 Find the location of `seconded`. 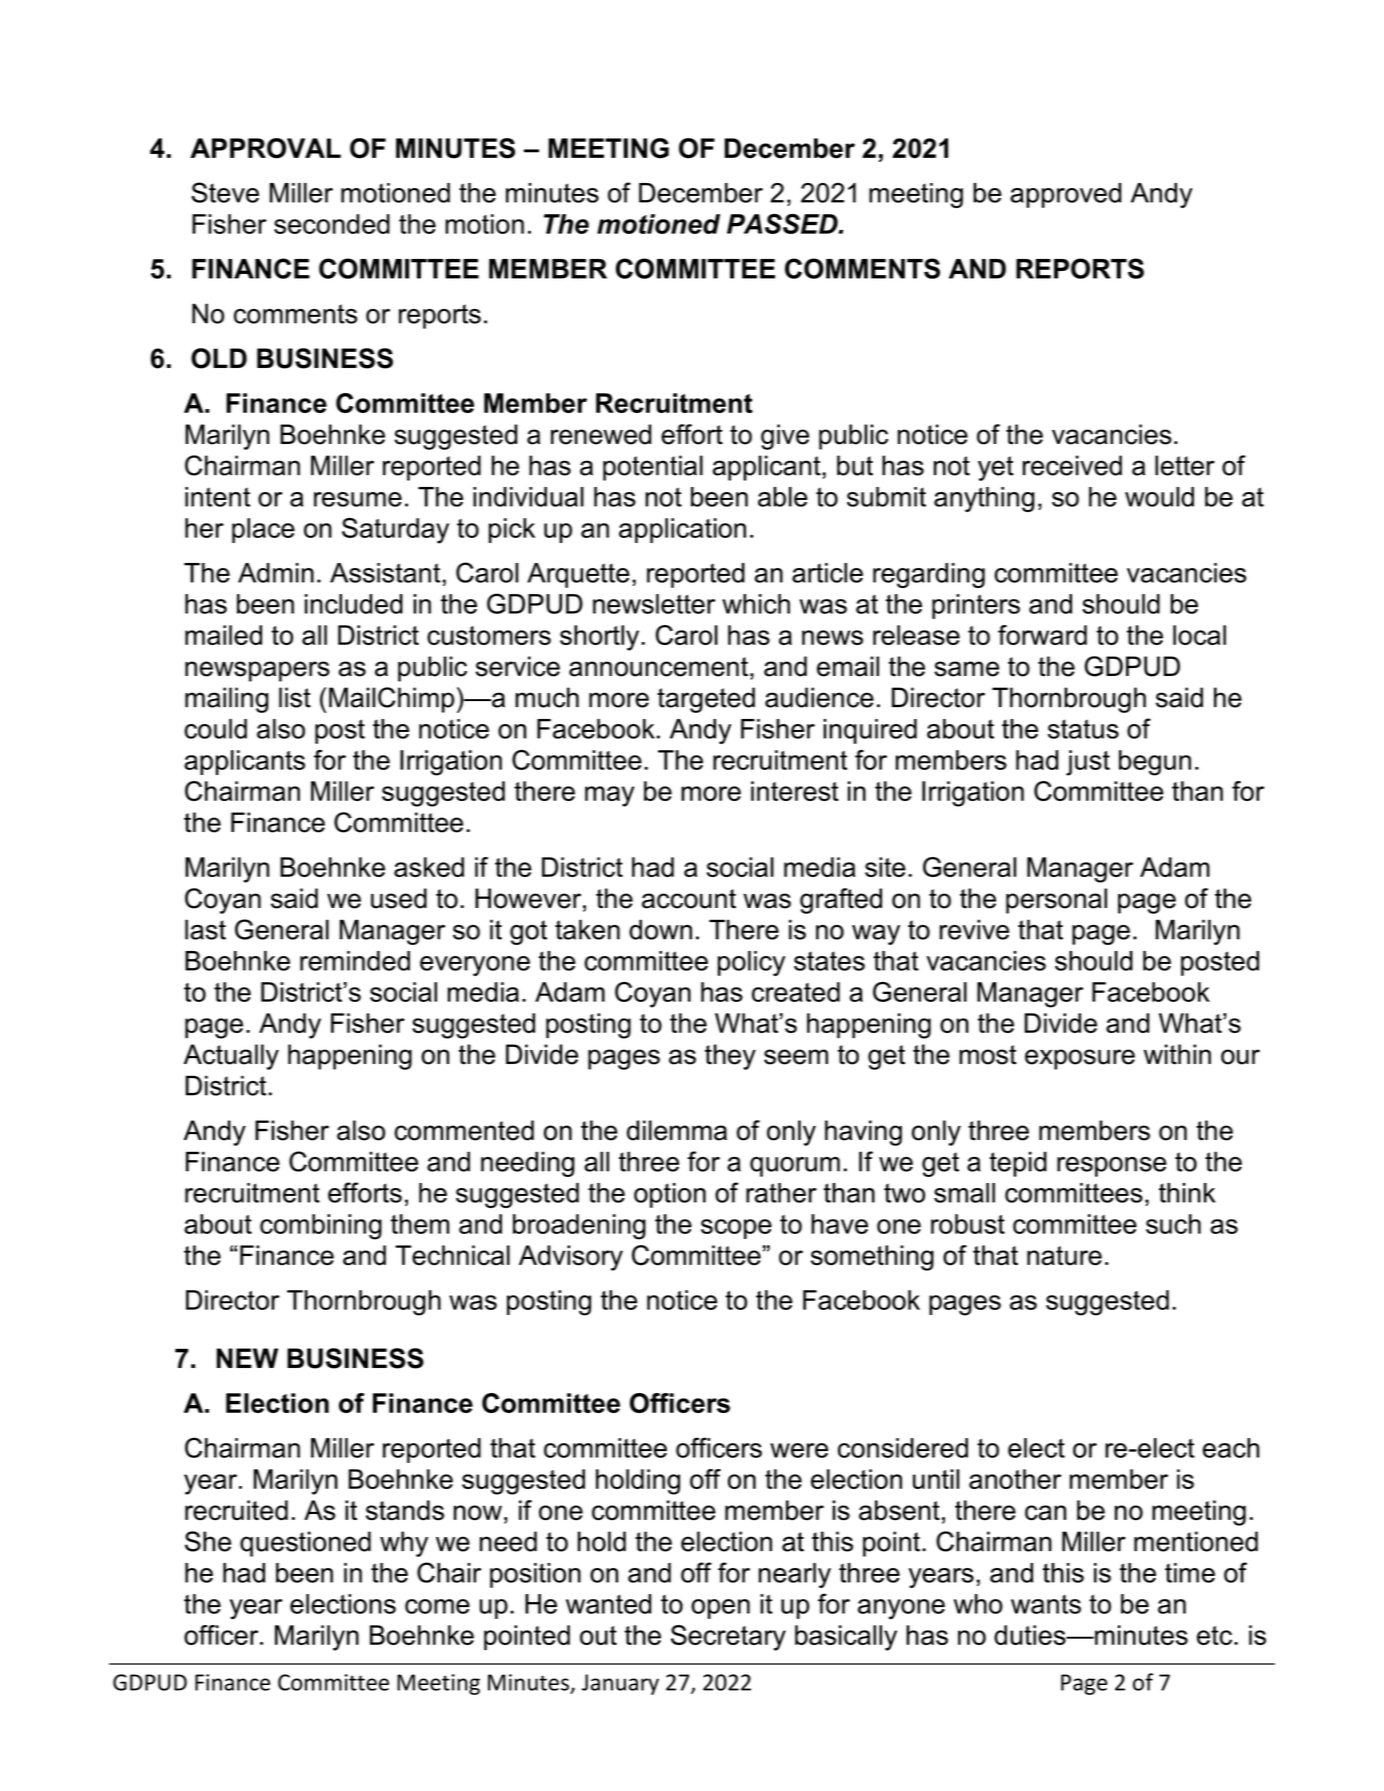

seconded is located at coordinates (332, 224).
